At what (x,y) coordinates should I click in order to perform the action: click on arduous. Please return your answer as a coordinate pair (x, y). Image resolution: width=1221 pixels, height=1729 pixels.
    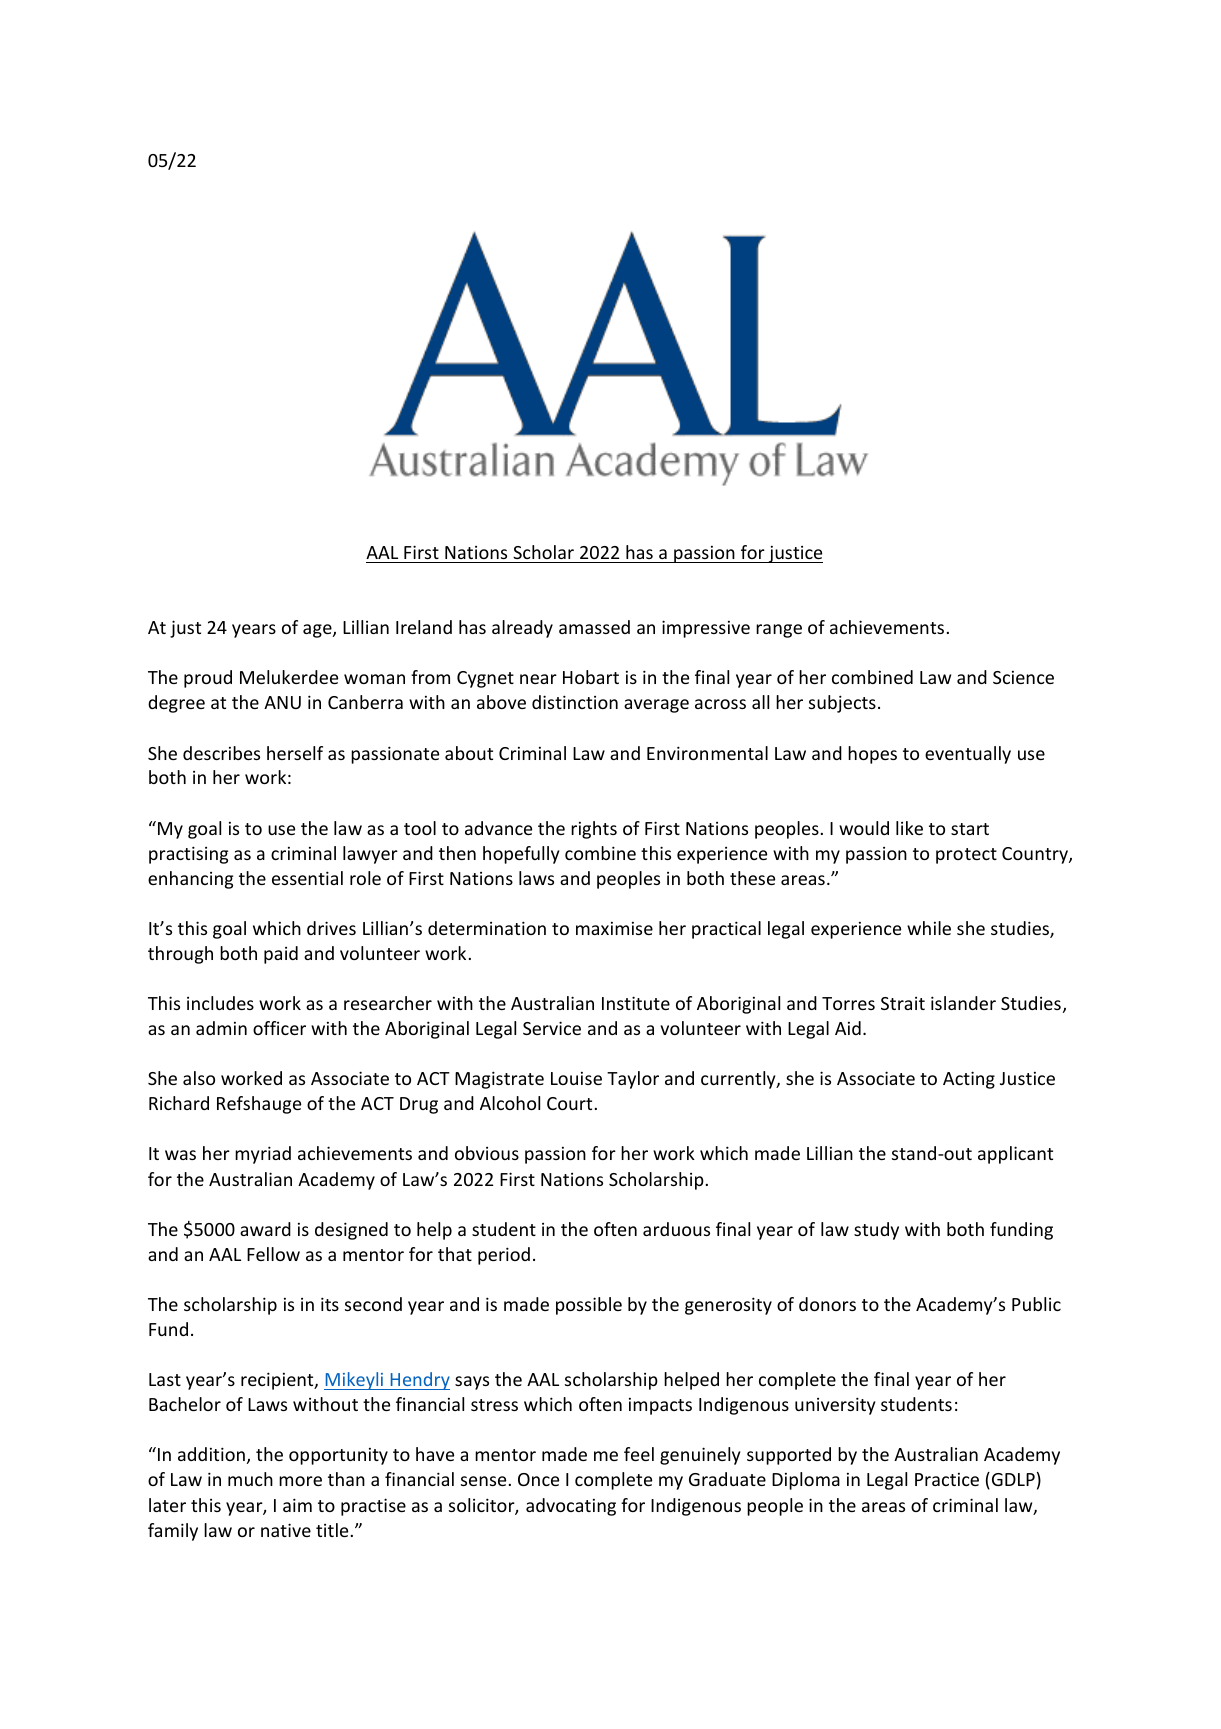
    Looking at the image, I should click on (676, 1229).
